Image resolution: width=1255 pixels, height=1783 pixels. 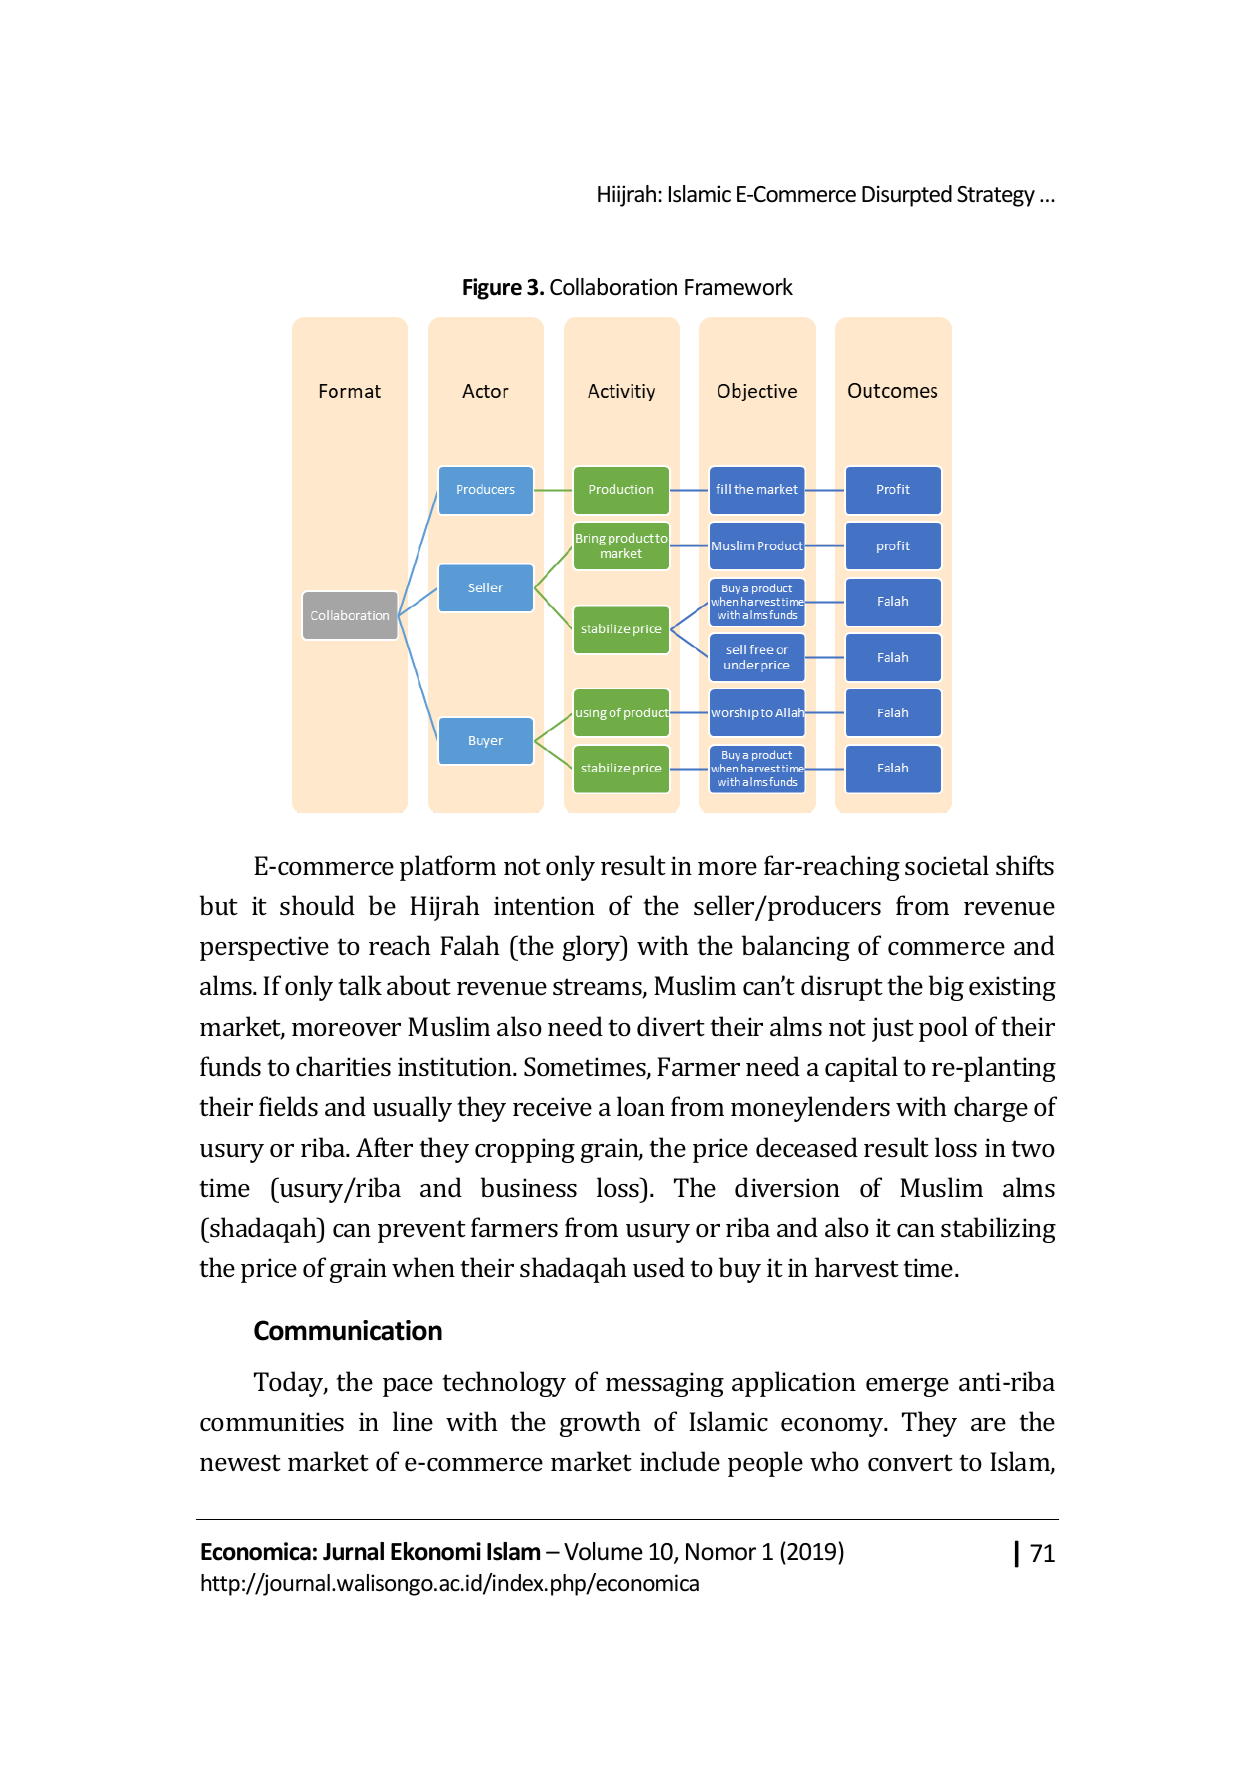 What do you see at coordinates (947, 865) in the image?
I see `societal` at bounding box center [947, 865].
